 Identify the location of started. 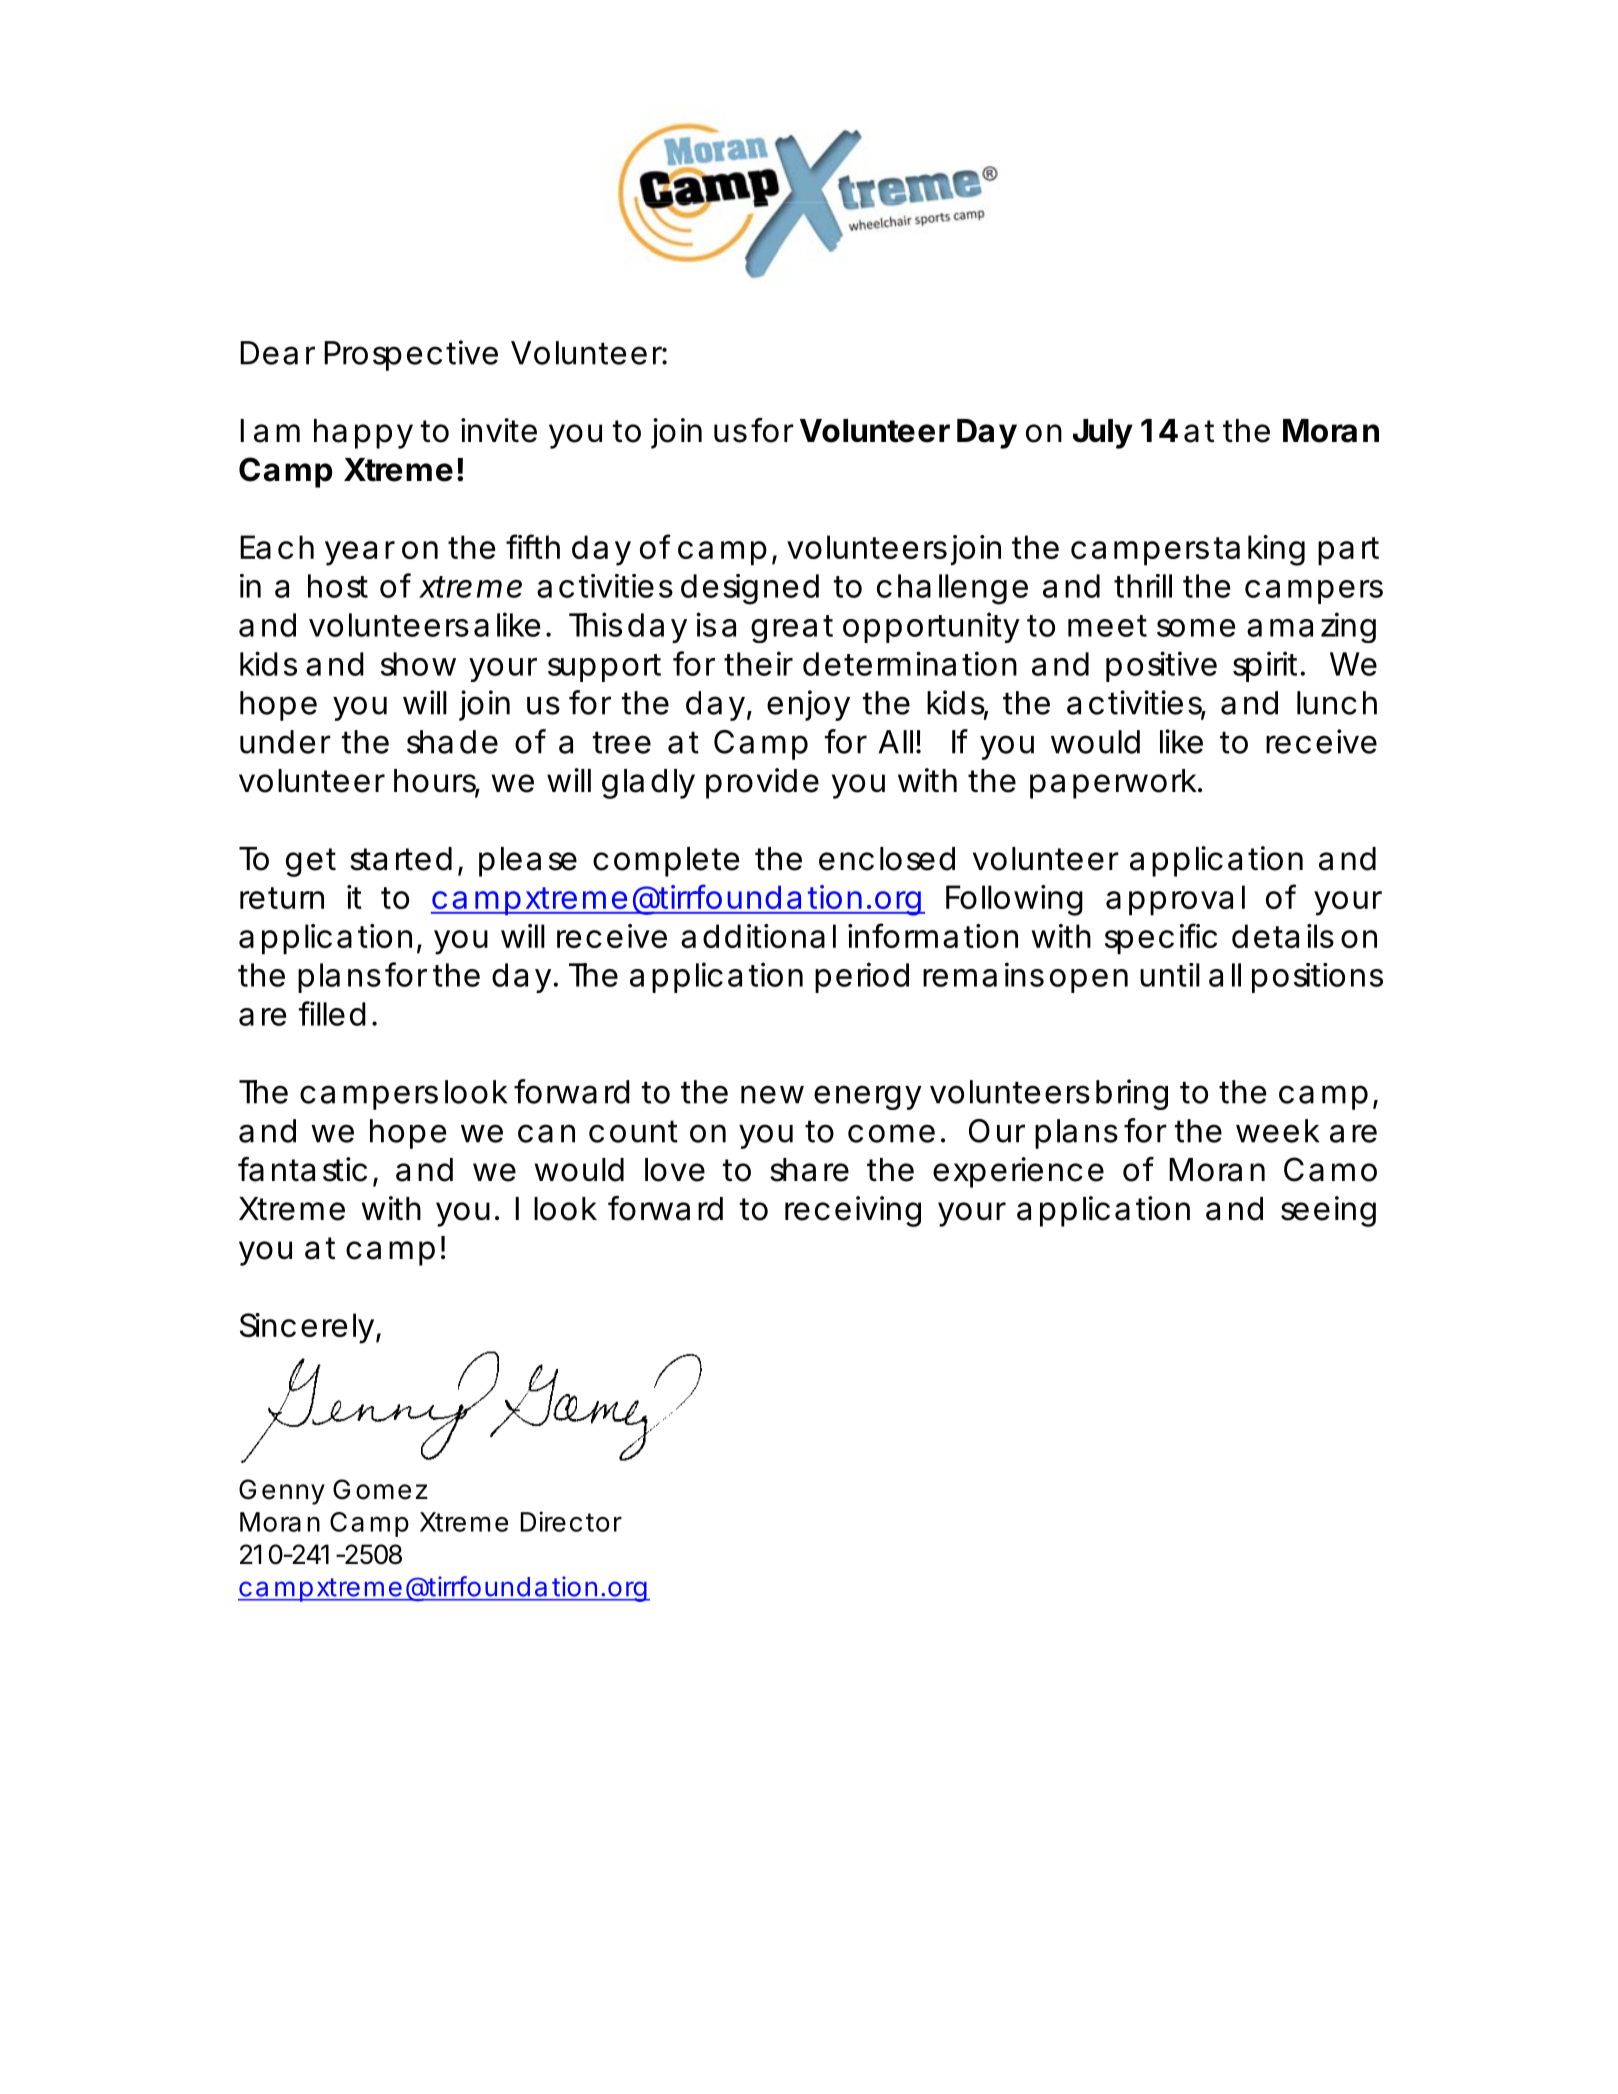
(401, 859).
